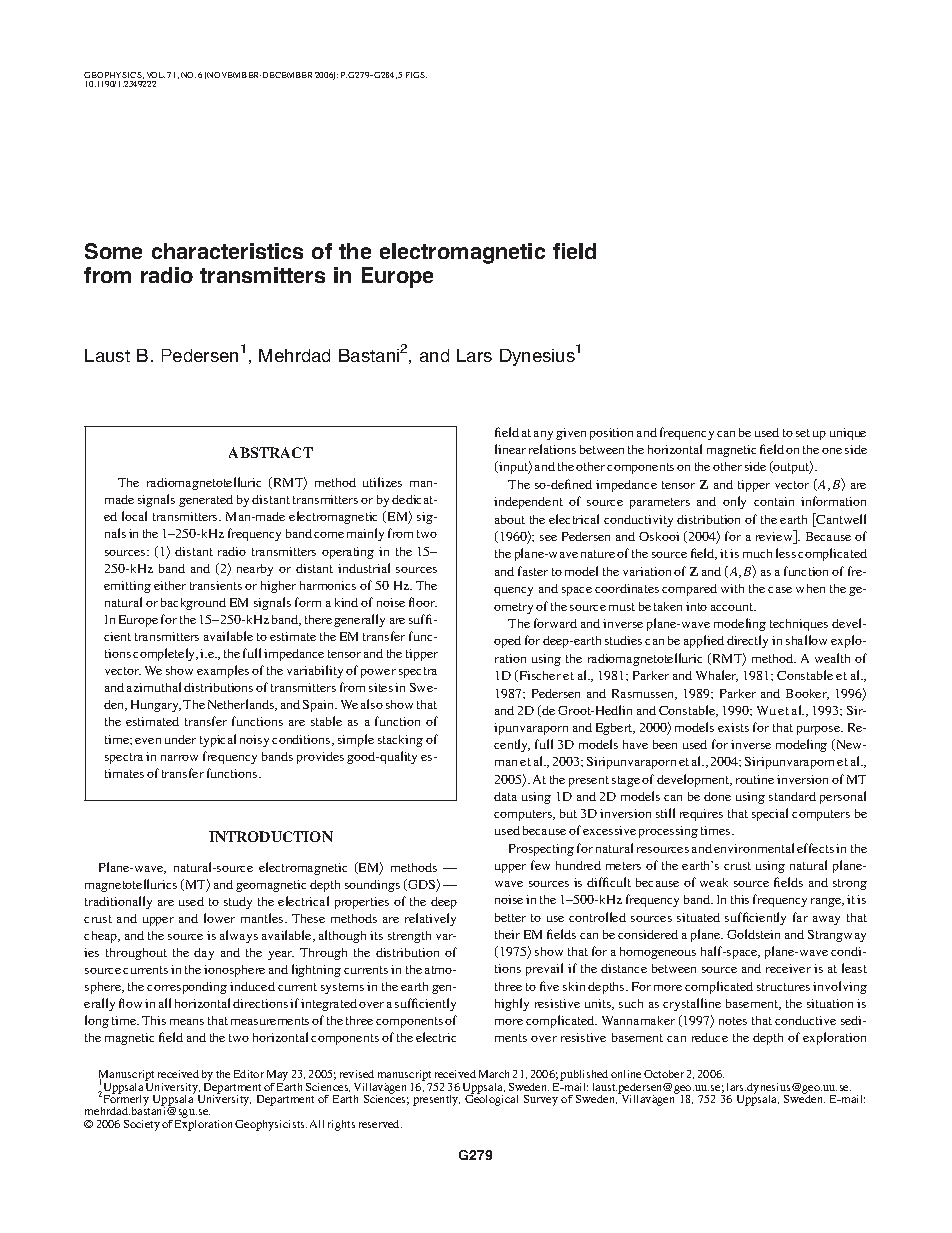  What do you see at coordinates (664, 1074) in the page?
I see `October` at bounding box center [664, 1074].
